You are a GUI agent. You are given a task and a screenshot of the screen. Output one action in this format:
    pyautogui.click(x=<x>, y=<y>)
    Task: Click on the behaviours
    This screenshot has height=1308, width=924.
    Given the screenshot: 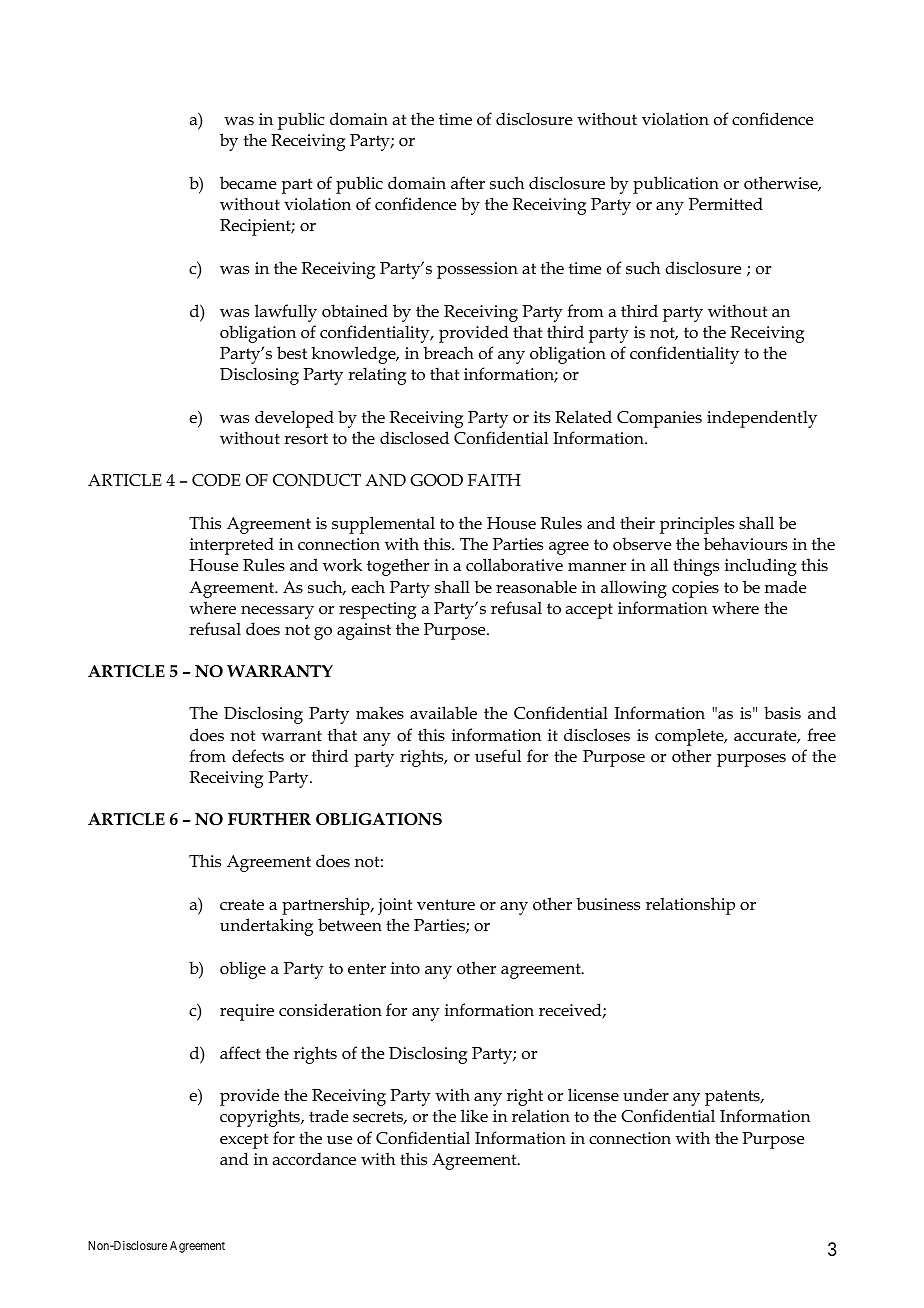 What is the action you would take?
    pyautogui.click(x=745, y=544)
